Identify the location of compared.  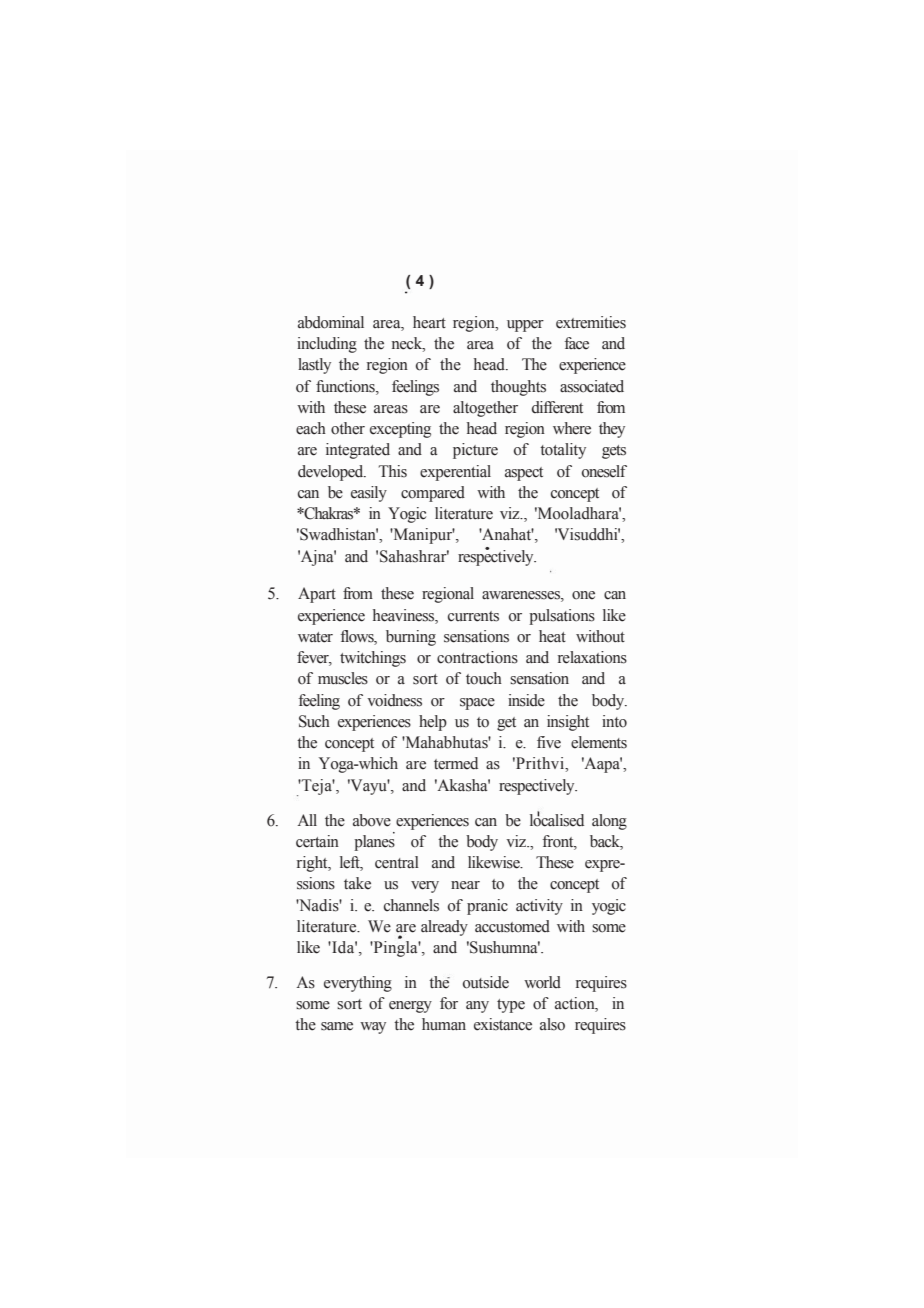
(433, 494).
